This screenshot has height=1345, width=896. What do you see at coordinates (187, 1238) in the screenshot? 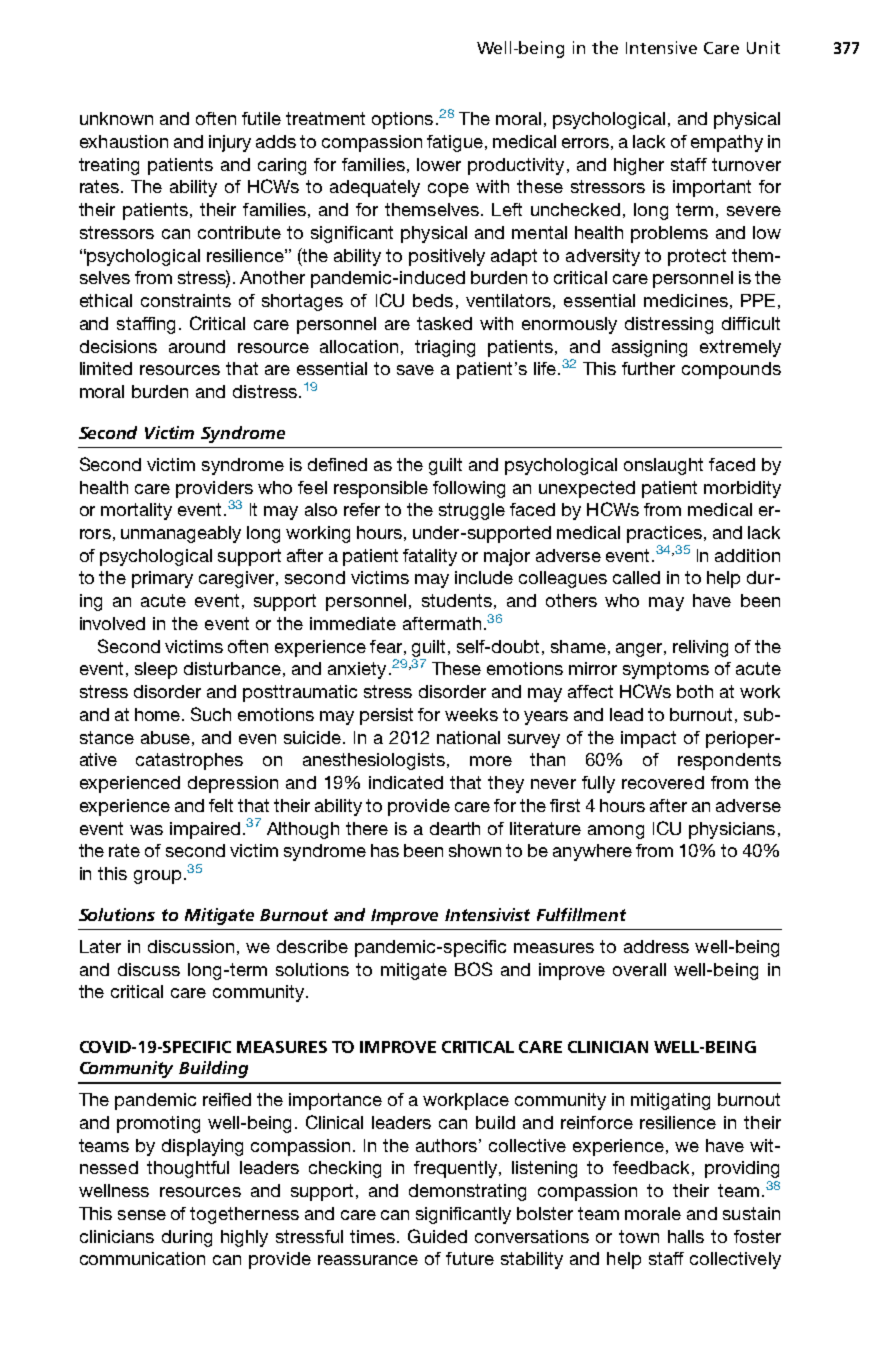
I see `during` at bounding box center [187, 1238].
